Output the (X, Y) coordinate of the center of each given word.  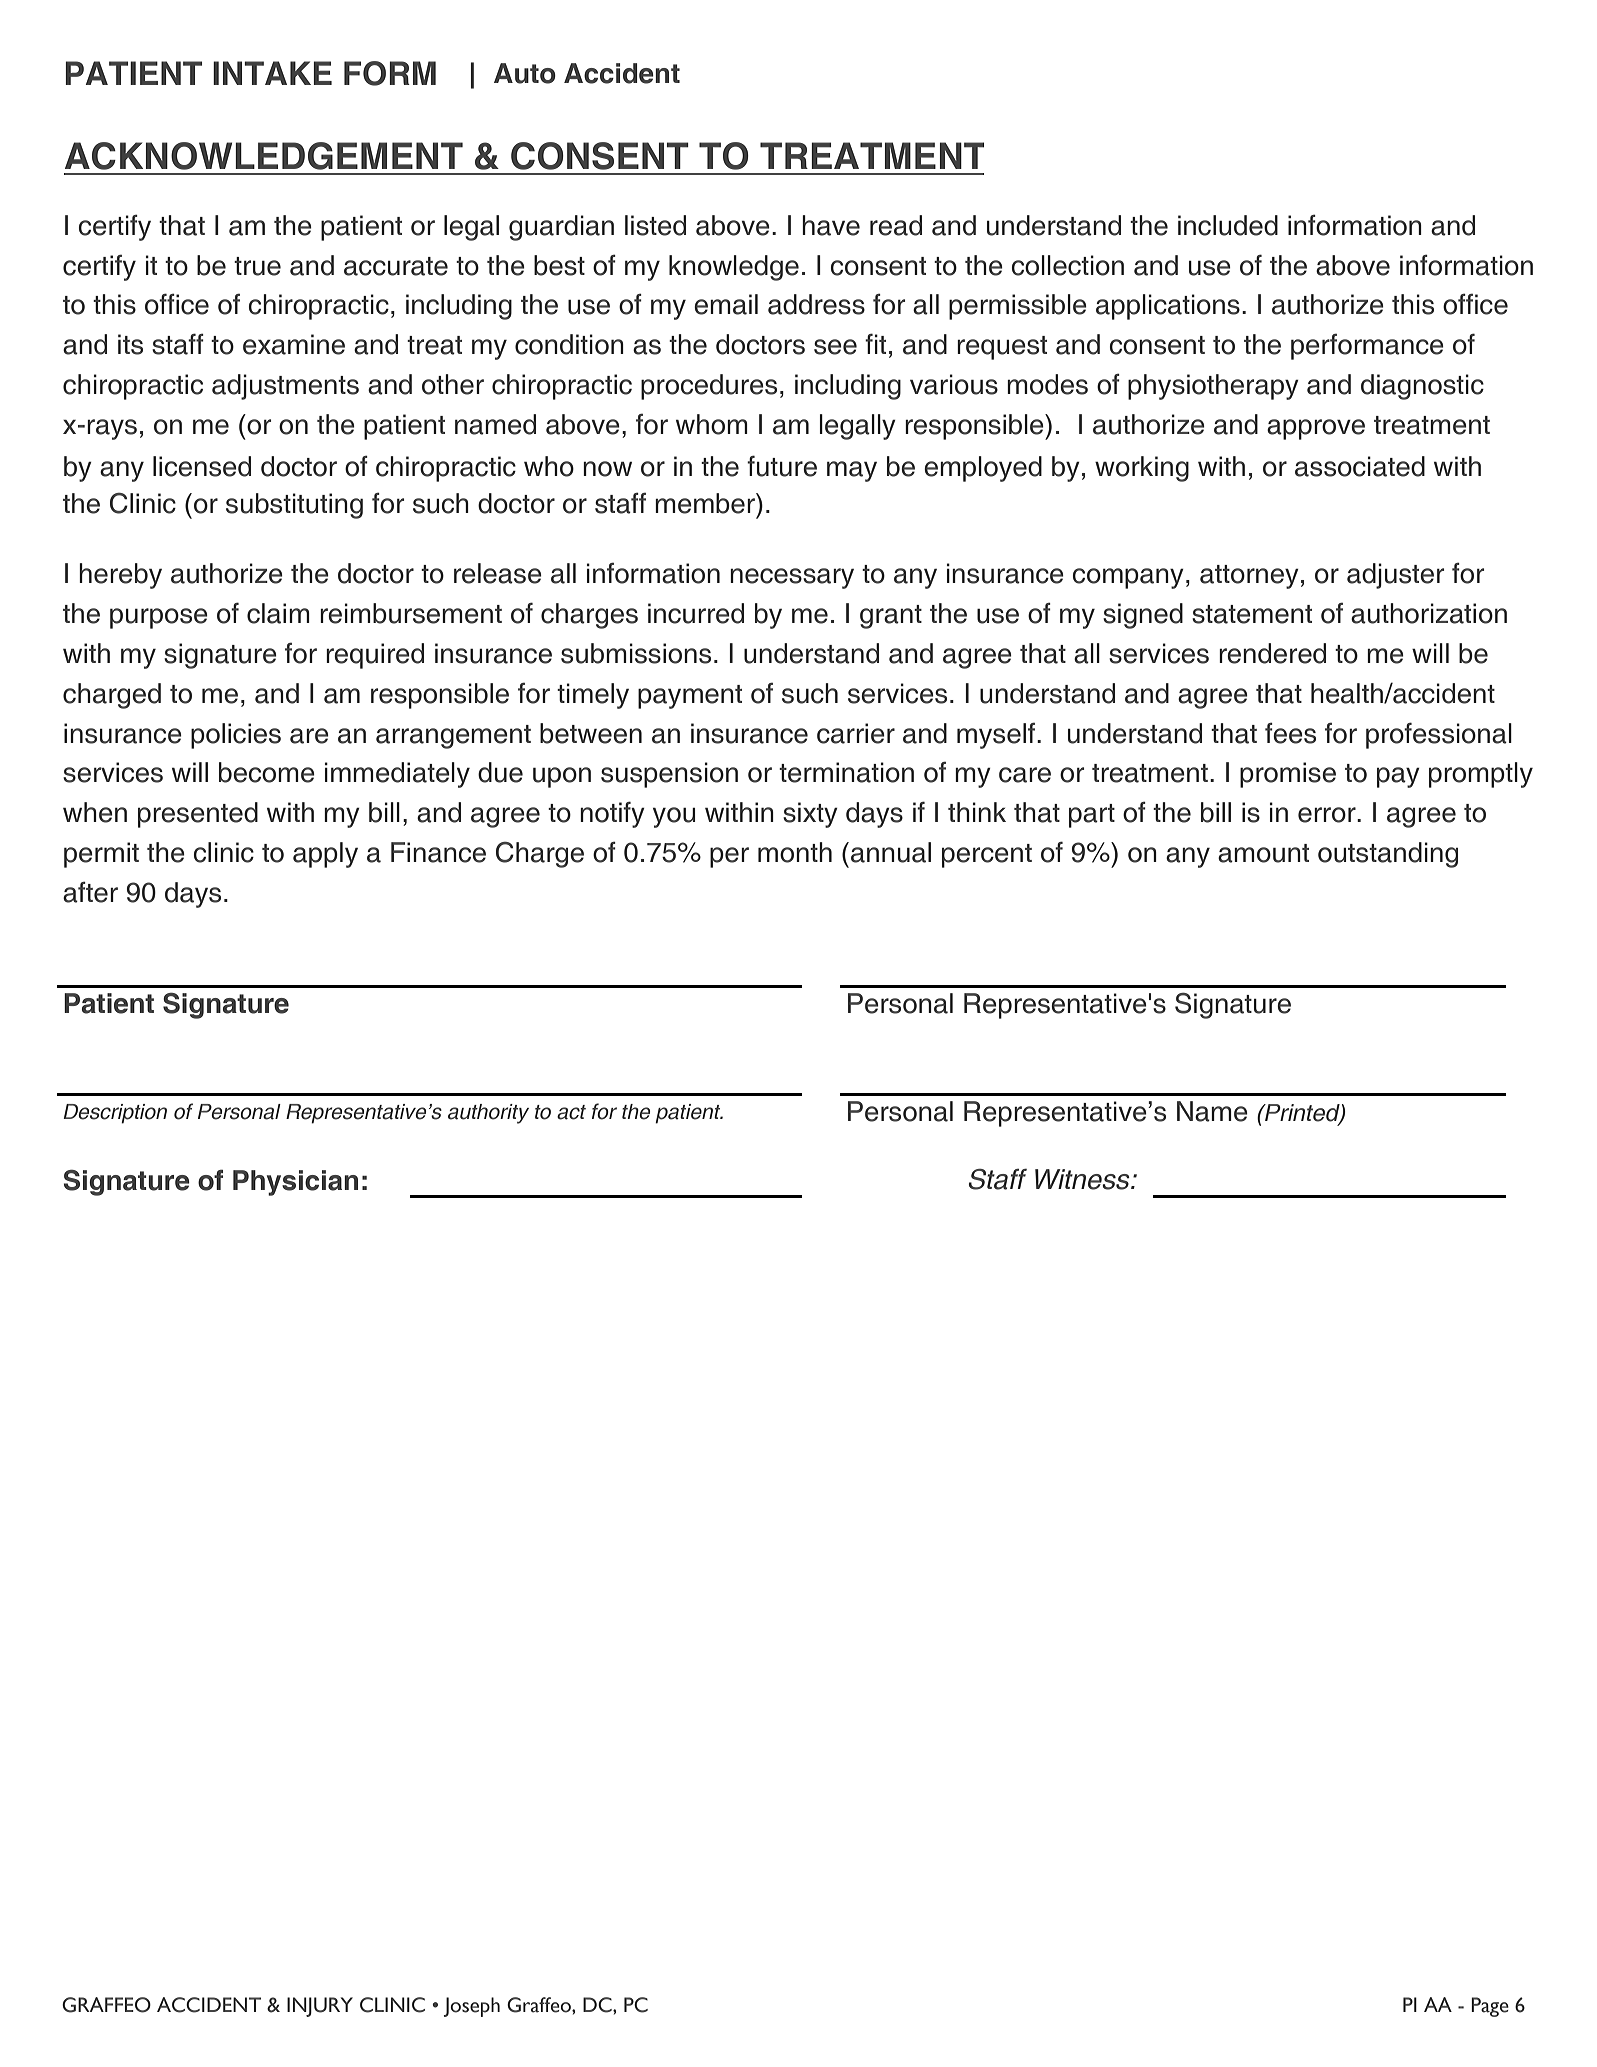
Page (1490, 2007)
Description (115, 1114)
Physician (295, 1183)
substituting (294, 506)
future (782, 466)
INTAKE (272, 73)
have (831, 225)
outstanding (1388, 855)
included (1228, 225)
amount (1263, 853)
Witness (1083, 1179)
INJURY (320, 2007)
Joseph (471, 2007)
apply (325, 855)
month (795, 852)
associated (1360, 466)
